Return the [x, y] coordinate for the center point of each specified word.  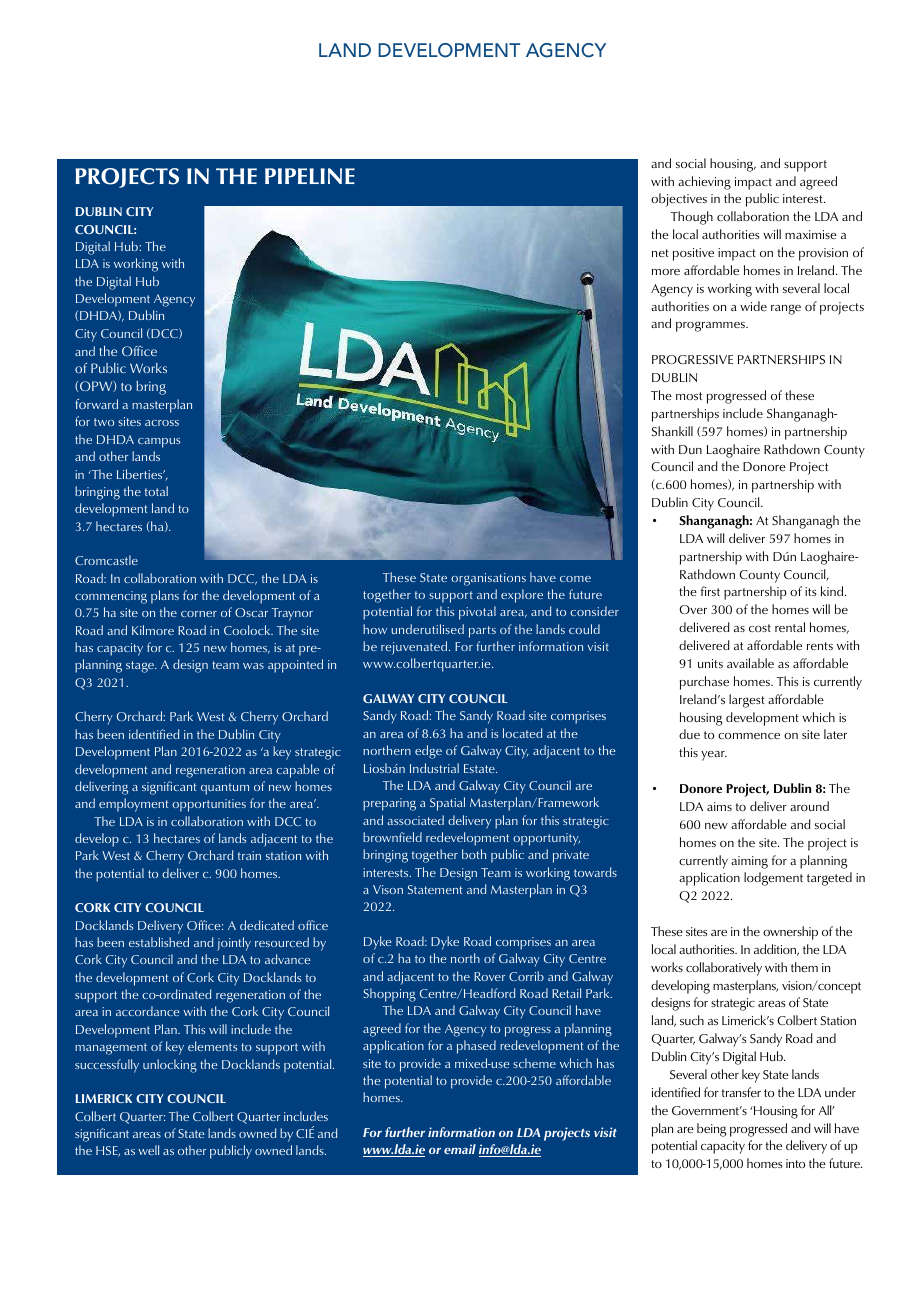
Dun [690, 449]
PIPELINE [310, 176]
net [660, 253]
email [460, 1149]
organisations [488, 579]
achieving [704, 183]
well [148, 1150]
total [156, 491]
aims [719, 806]
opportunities [209, 805]
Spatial [447, 804]
